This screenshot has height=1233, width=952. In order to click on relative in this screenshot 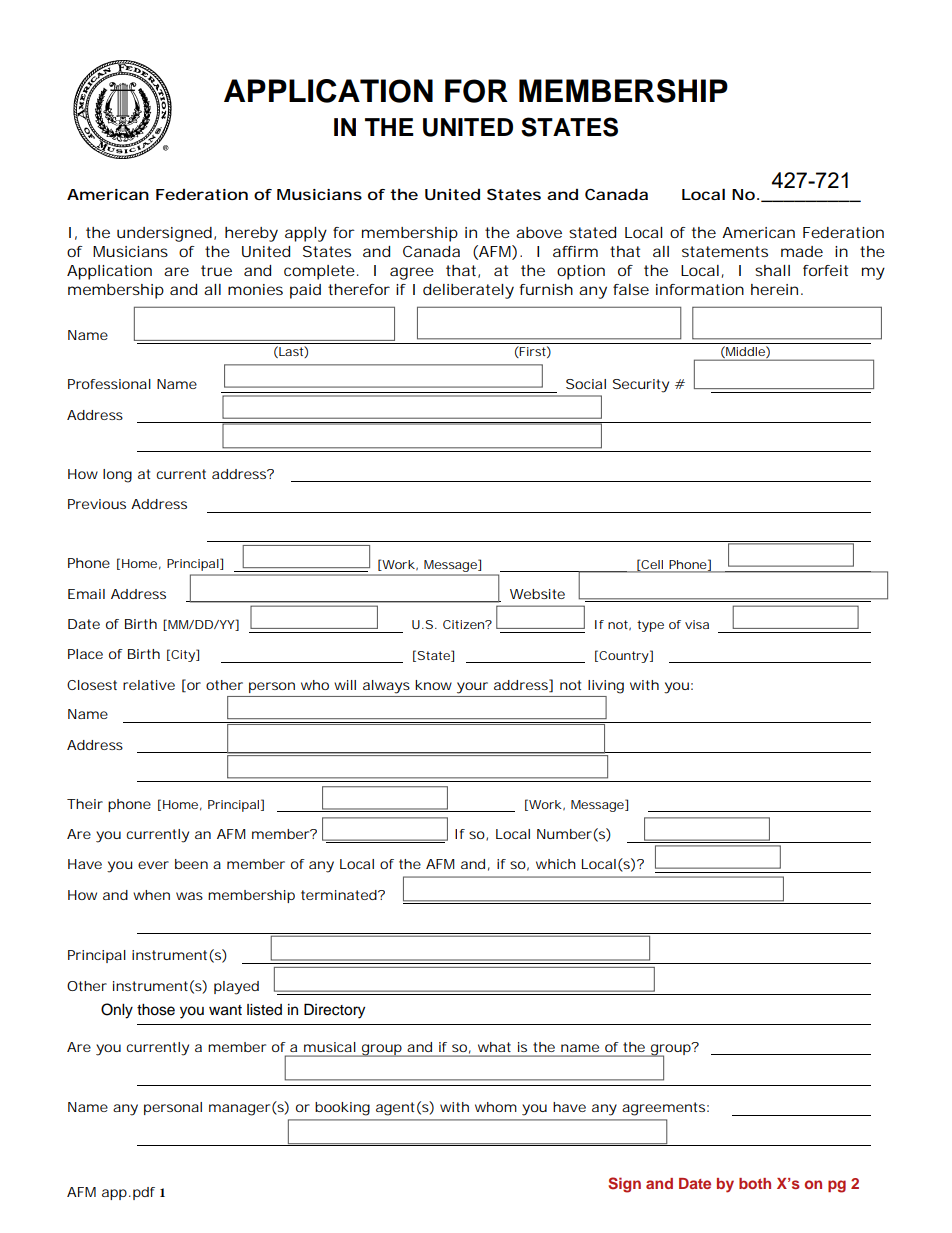, I will do `click(149, 685)`.
